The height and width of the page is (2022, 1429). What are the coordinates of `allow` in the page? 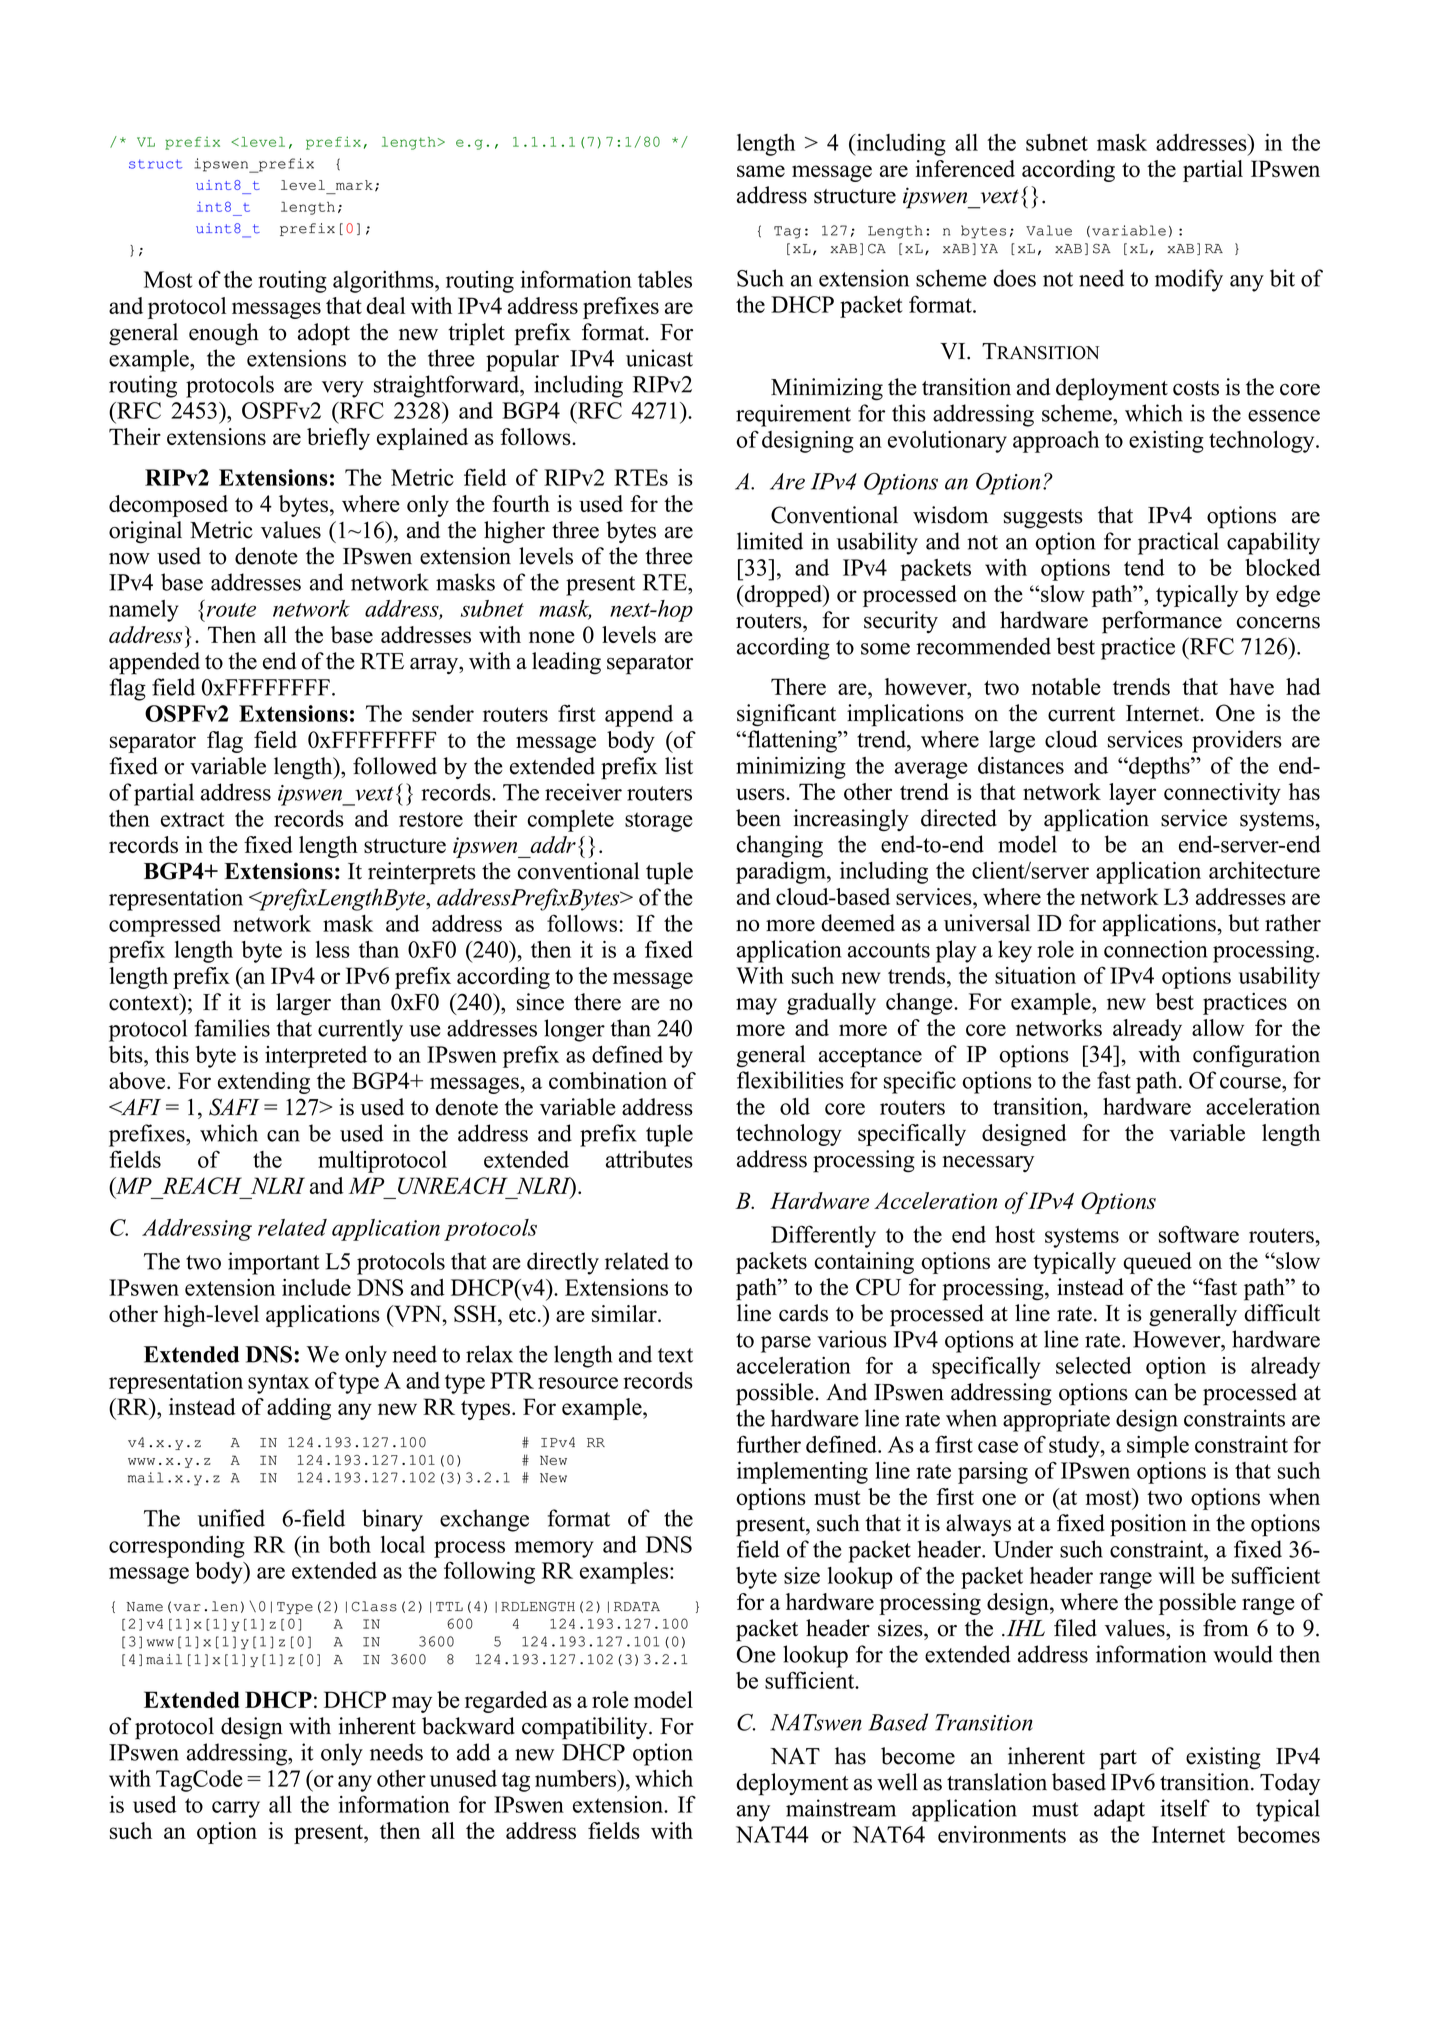 It's located at (1218, 1027).
